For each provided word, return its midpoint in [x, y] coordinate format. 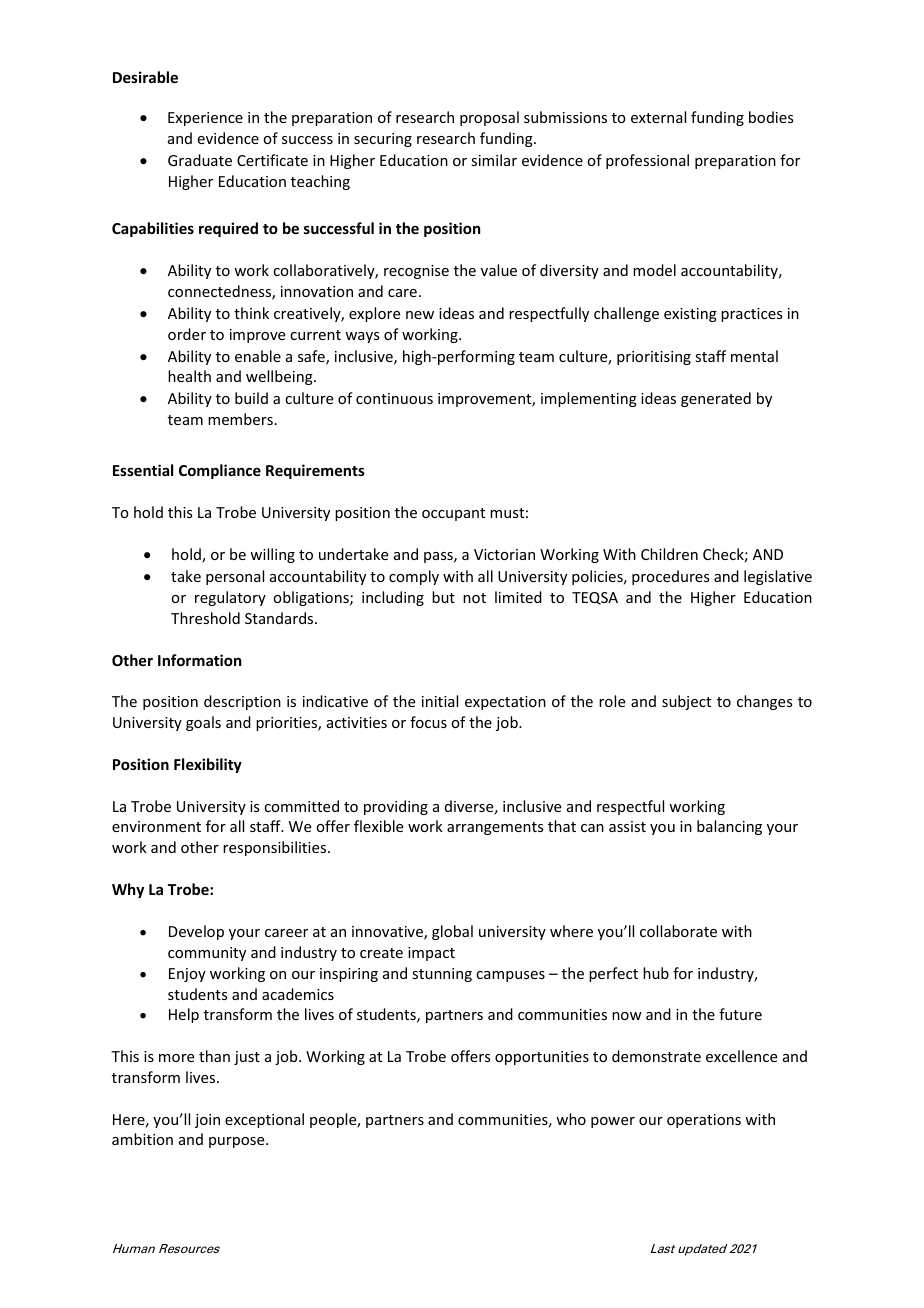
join [207, 1121]
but [443, 597]
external [658, 117]
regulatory [230, 598]
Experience [205, 119]
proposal [489, 118]
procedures [670, 577]
